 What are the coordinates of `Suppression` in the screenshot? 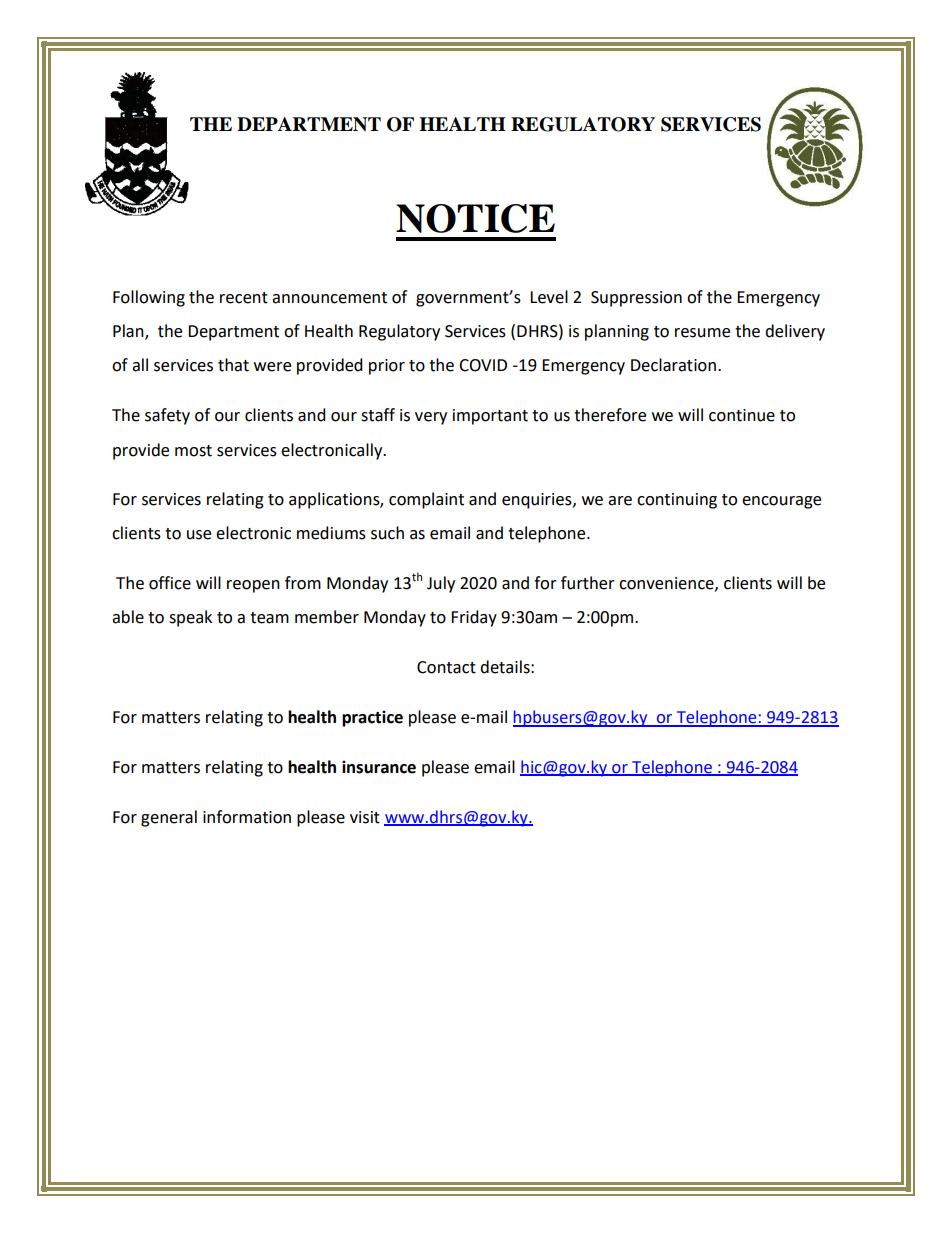 It's located at (636, 299).
